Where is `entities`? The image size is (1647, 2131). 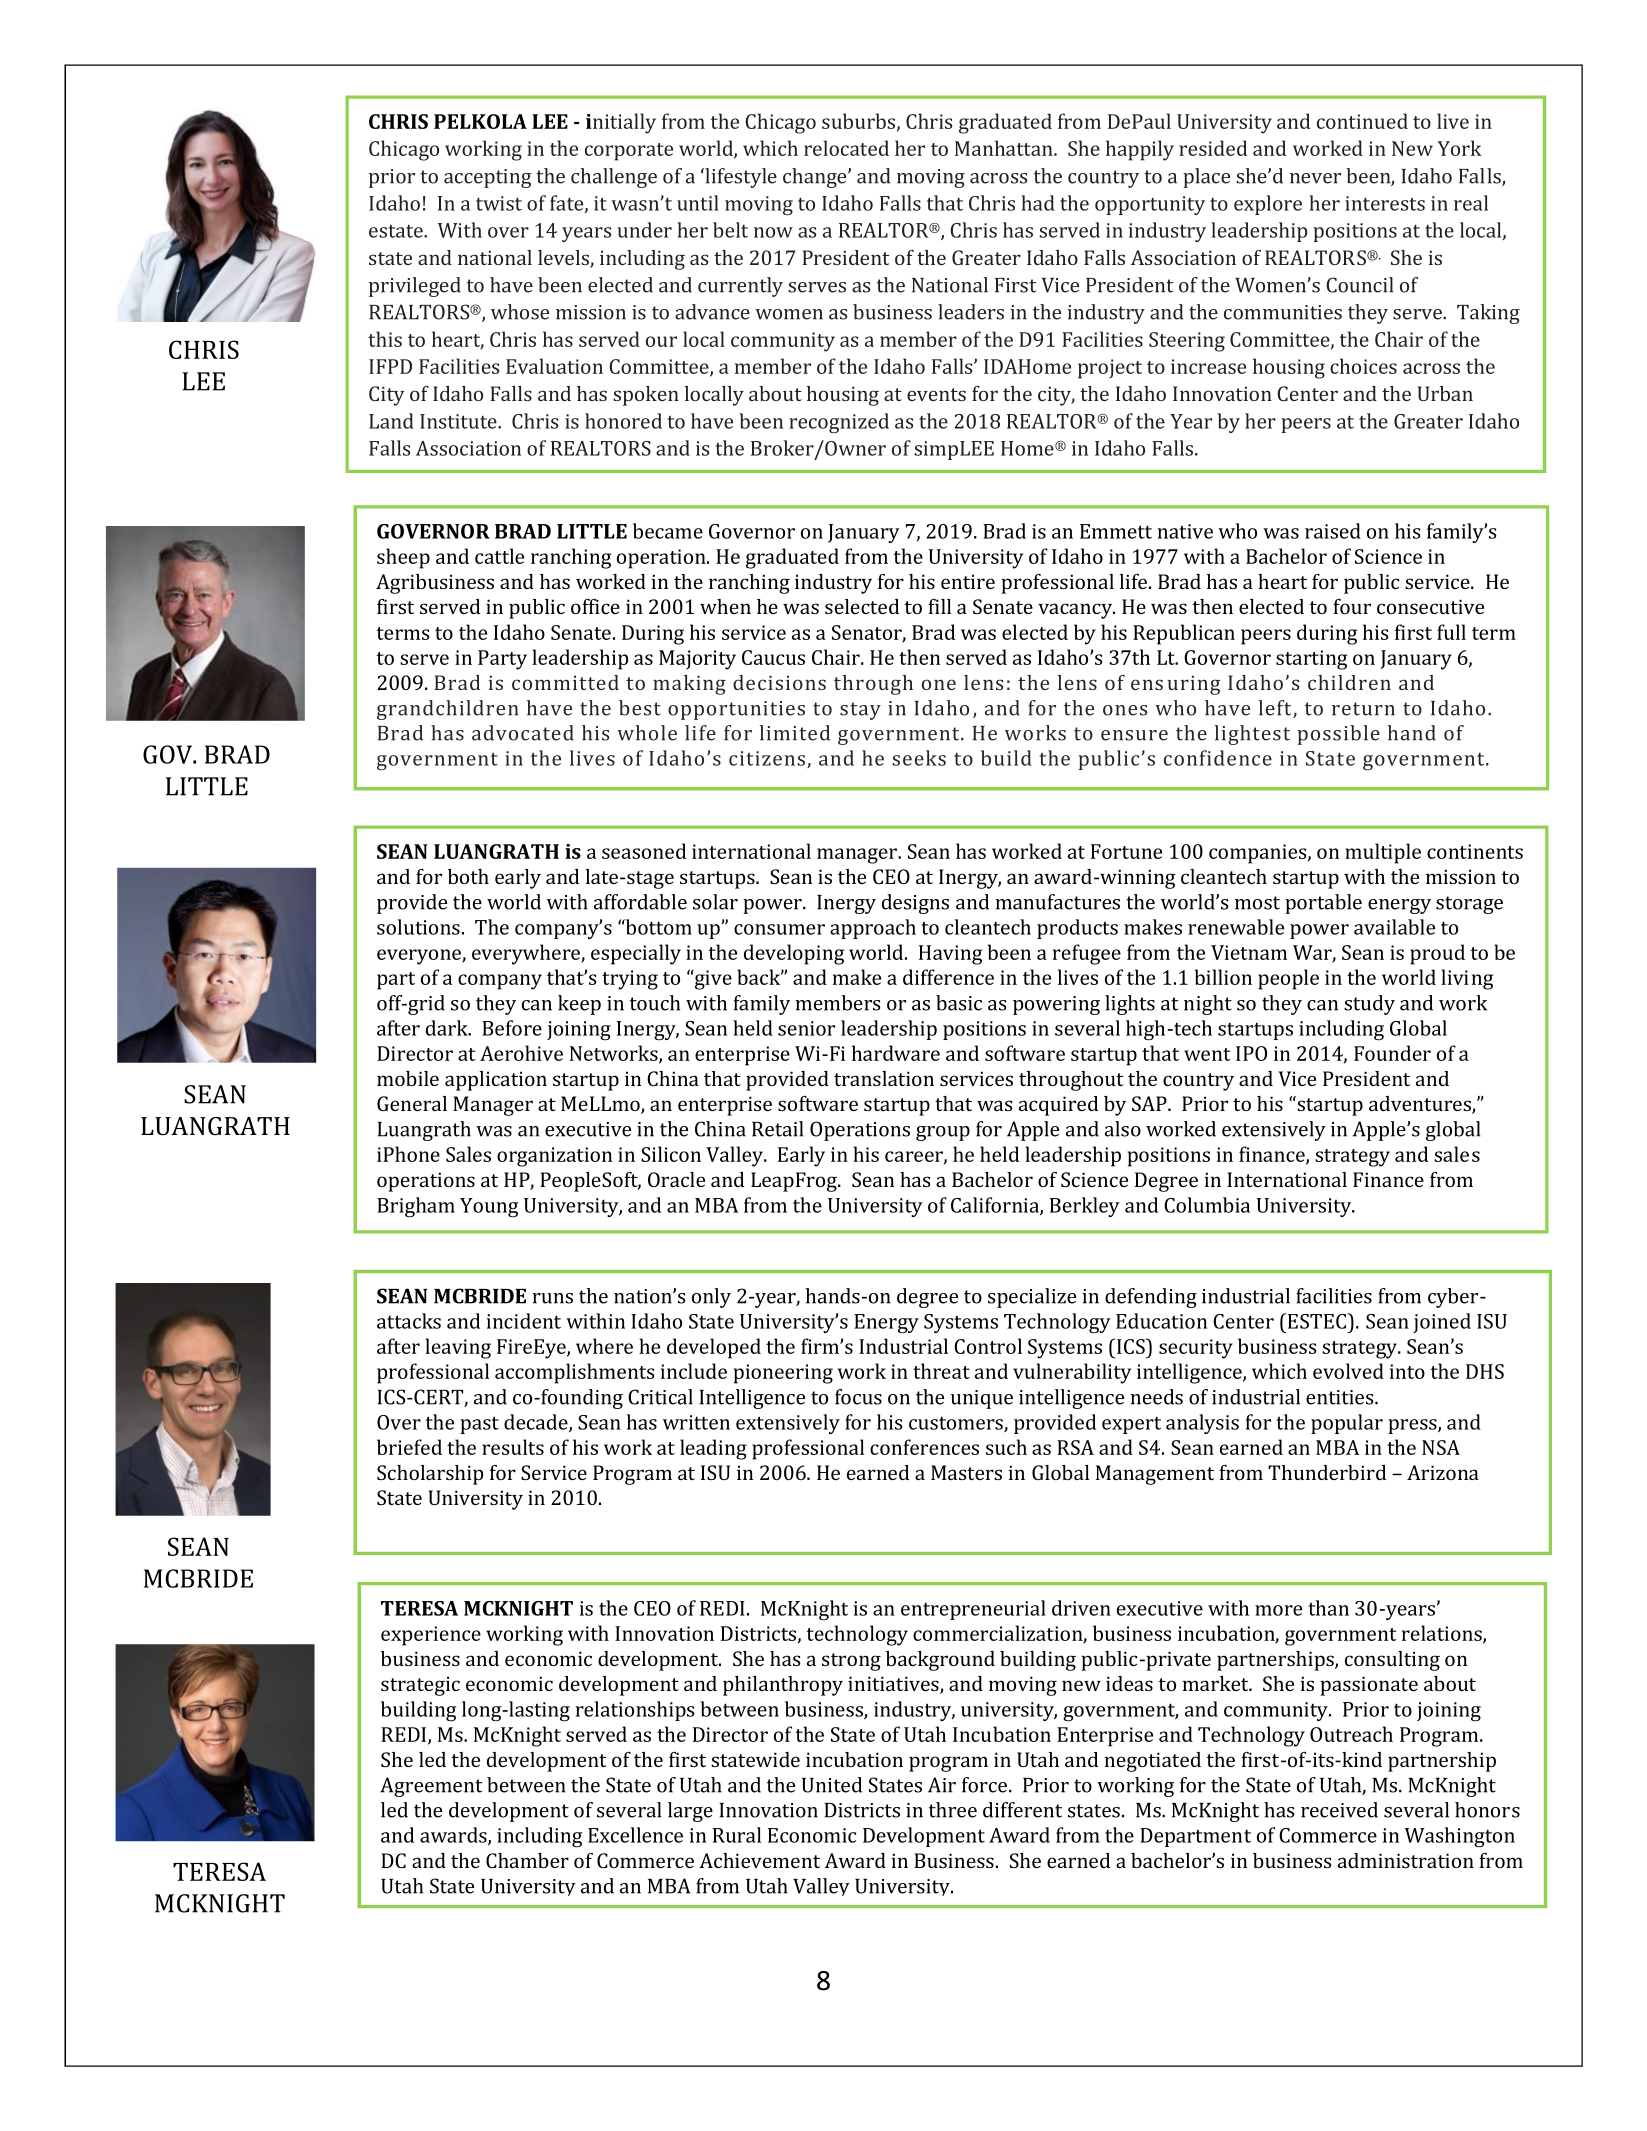 entities is located at coordinates (1341, 1397).
